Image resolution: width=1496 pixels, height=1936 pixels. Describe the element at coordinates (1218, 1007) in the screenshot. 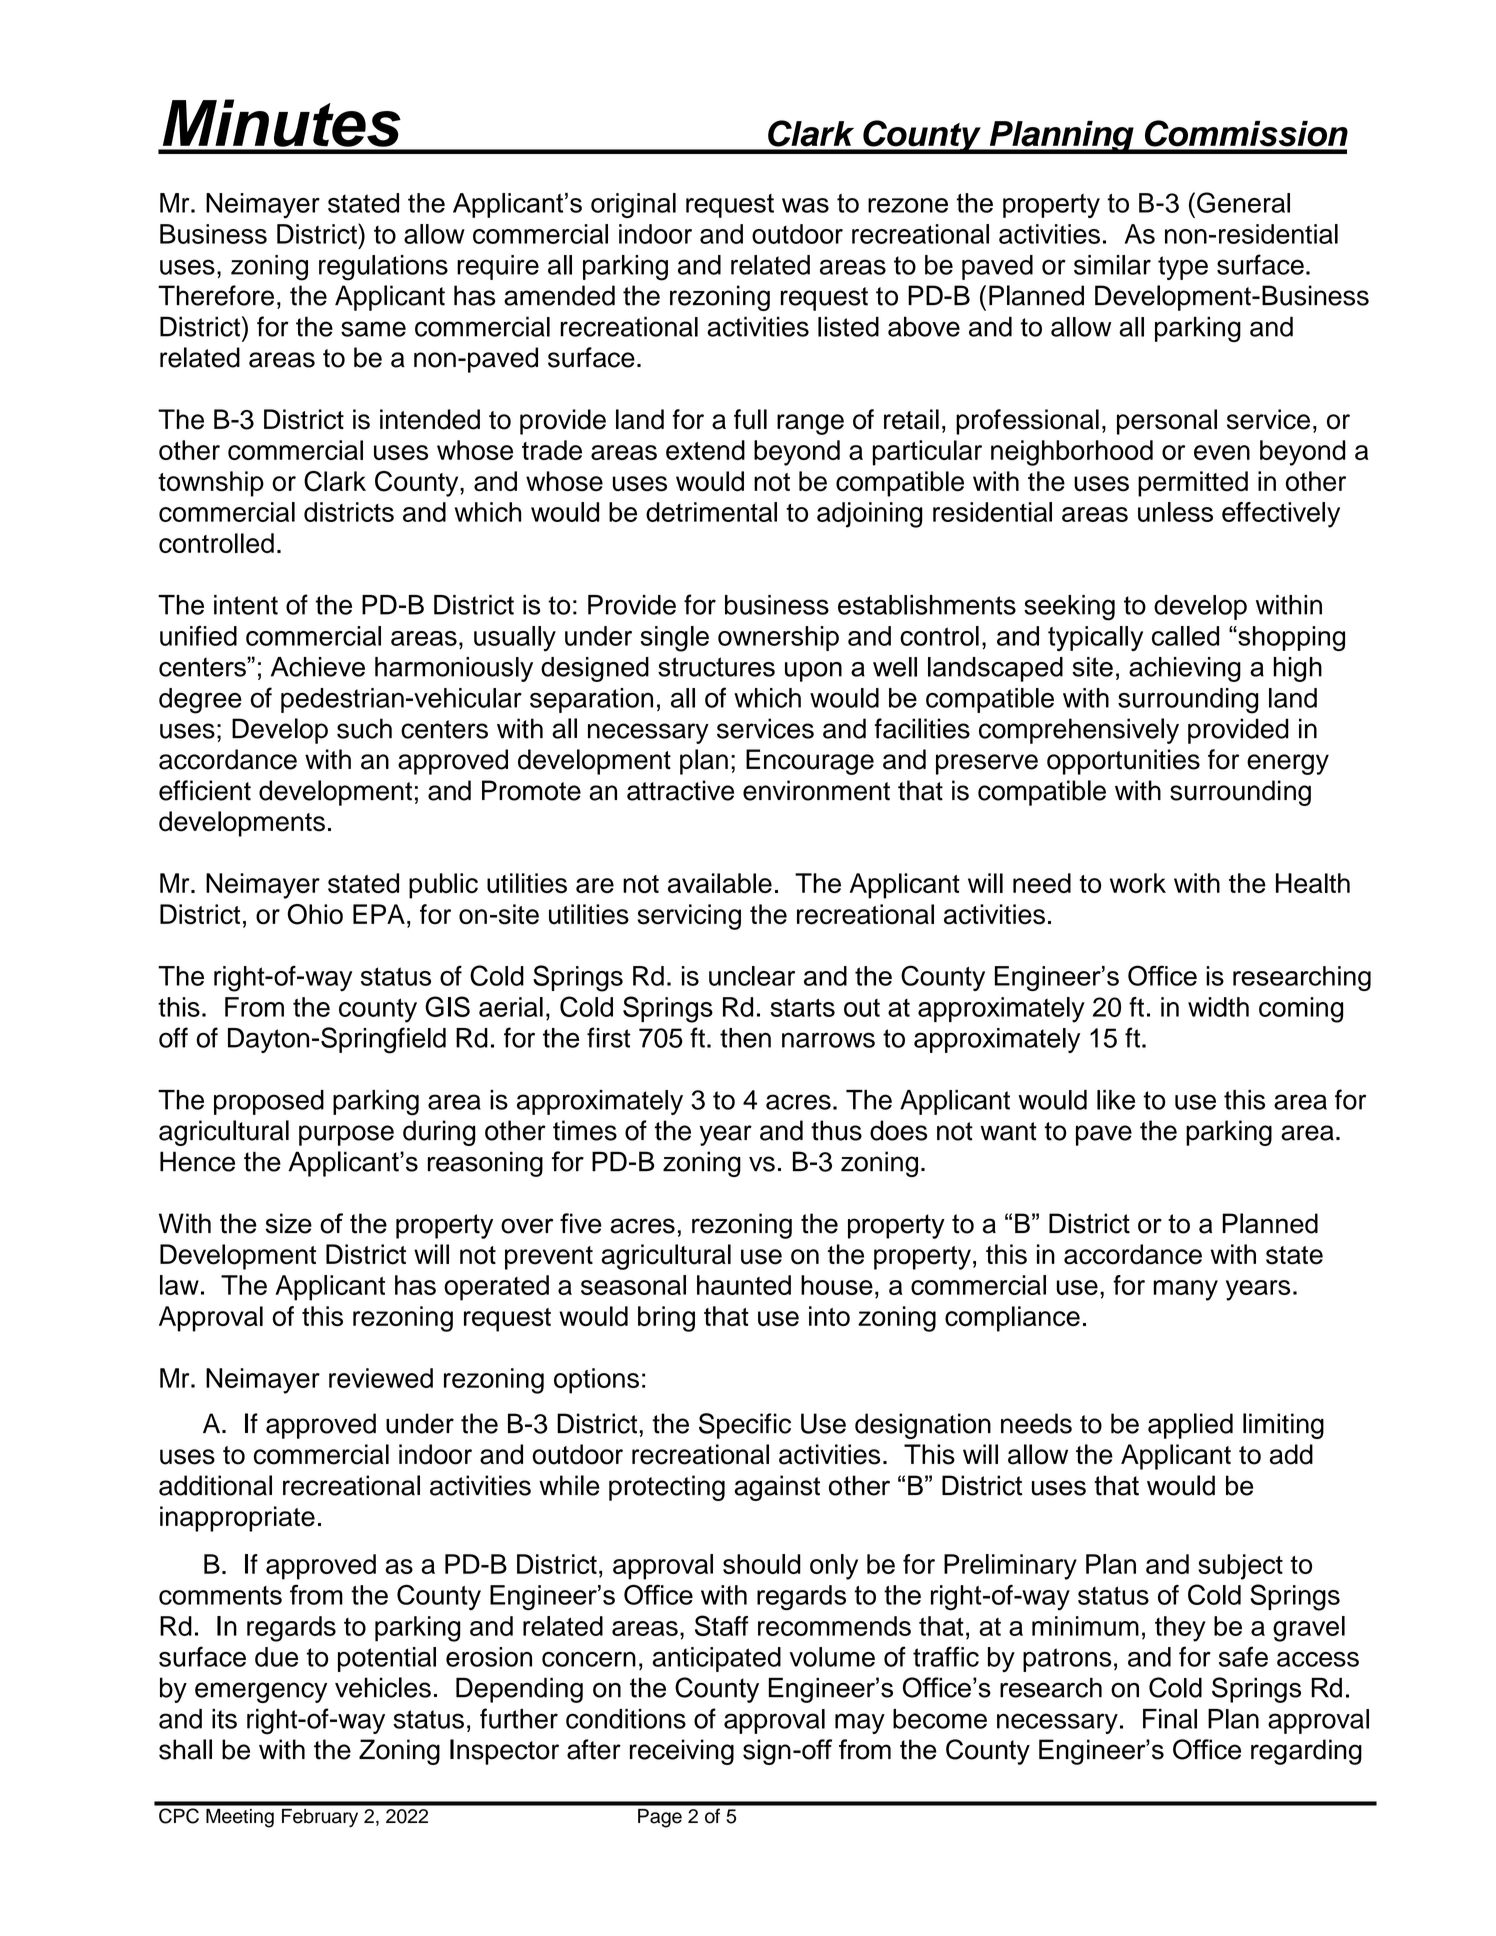

I see `width` at that location.
